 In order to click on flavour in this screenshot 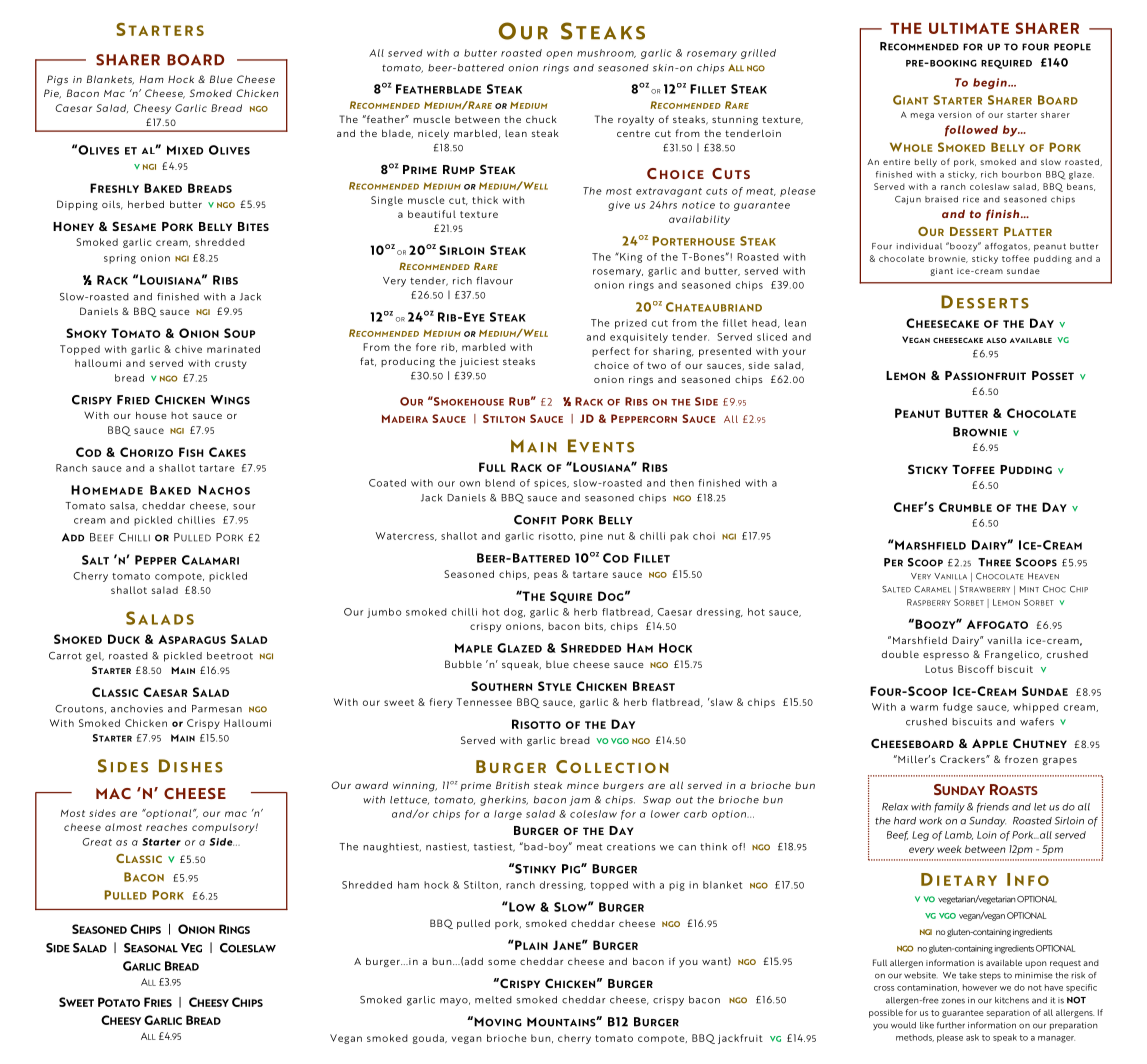, I will do `click(494, 281)`.
